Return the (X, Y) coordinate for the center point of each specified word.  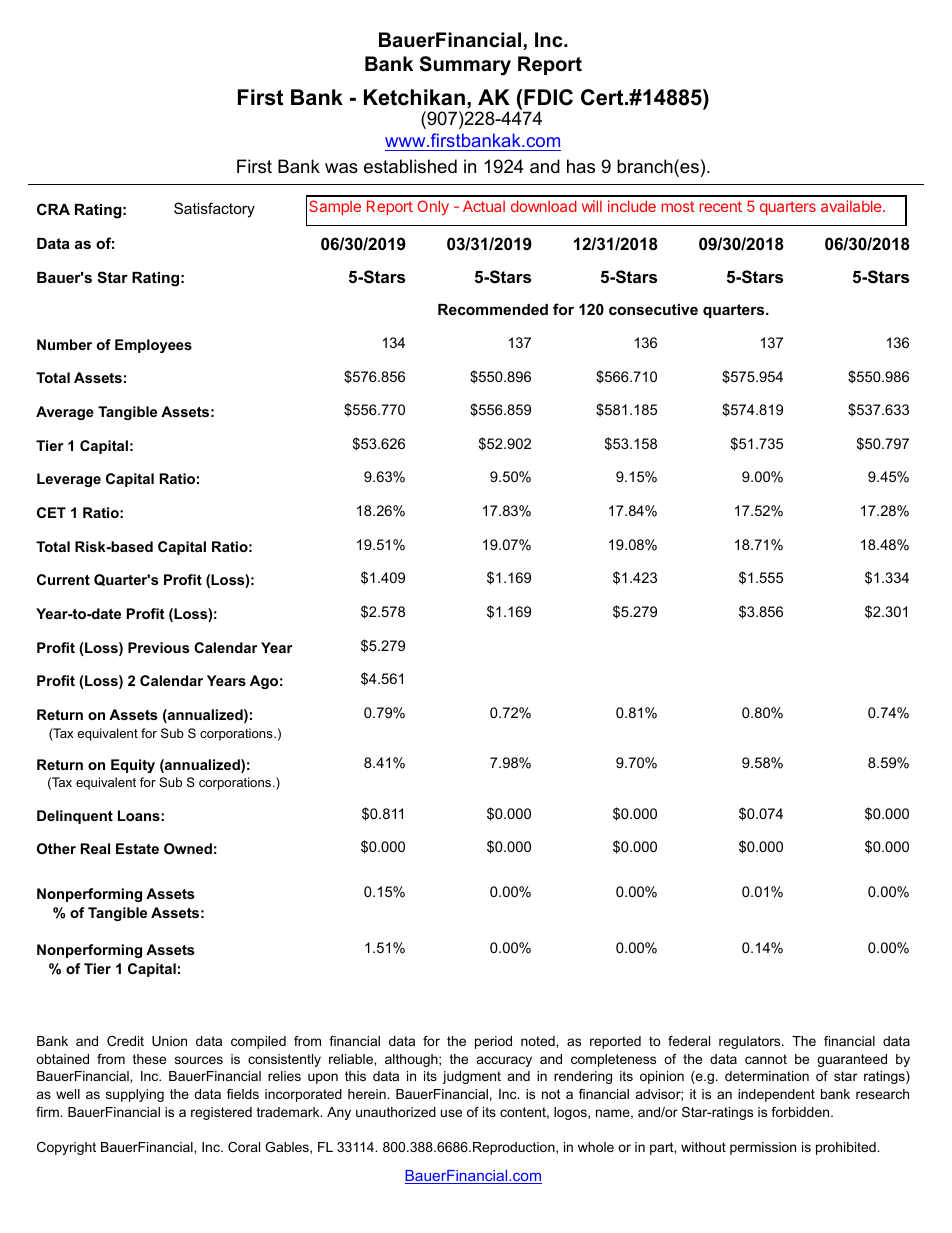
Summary (465, 66)
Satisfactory (214, 210)
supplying (135, 1095)
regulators (751, 1042)
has (581, 166)
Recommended (493, 309)
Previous (159, 647)
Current (63, 579)
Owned (188, 848)
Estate (137, 848)
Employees (153, 346)
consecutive (653, 309)
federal (689, 1041)
